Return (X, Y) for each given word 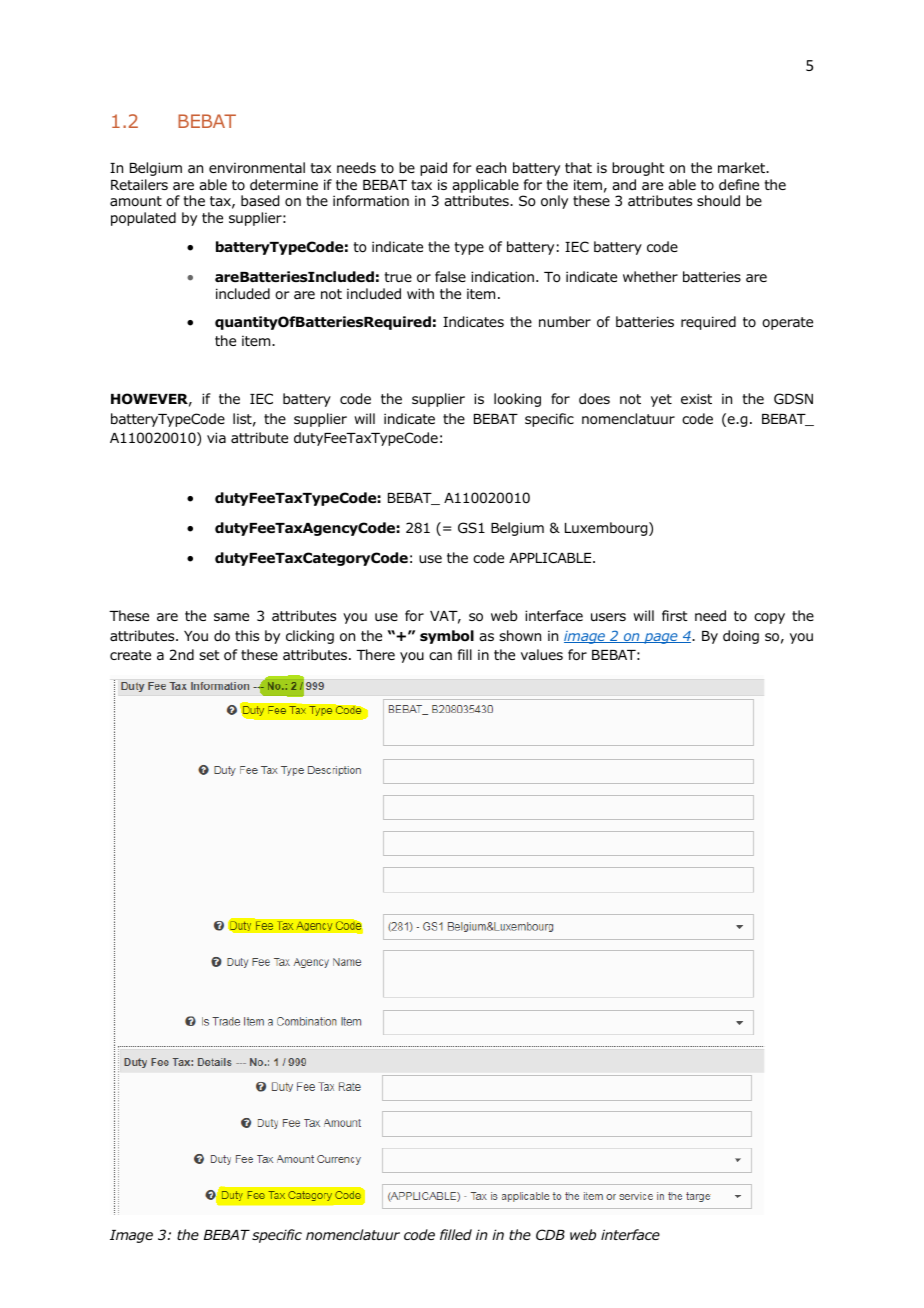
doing (741, 637)
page (661, 638)
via (216, 437)
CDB (550, 1234)
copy (769, 618)
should (718, 201)
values (542, 654)
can (440, 656)
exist (696, 398)
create (130, 655)
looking (517, 400)
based (260, 201)
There (375, 654)
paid (433, 169)
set (209, 655)
